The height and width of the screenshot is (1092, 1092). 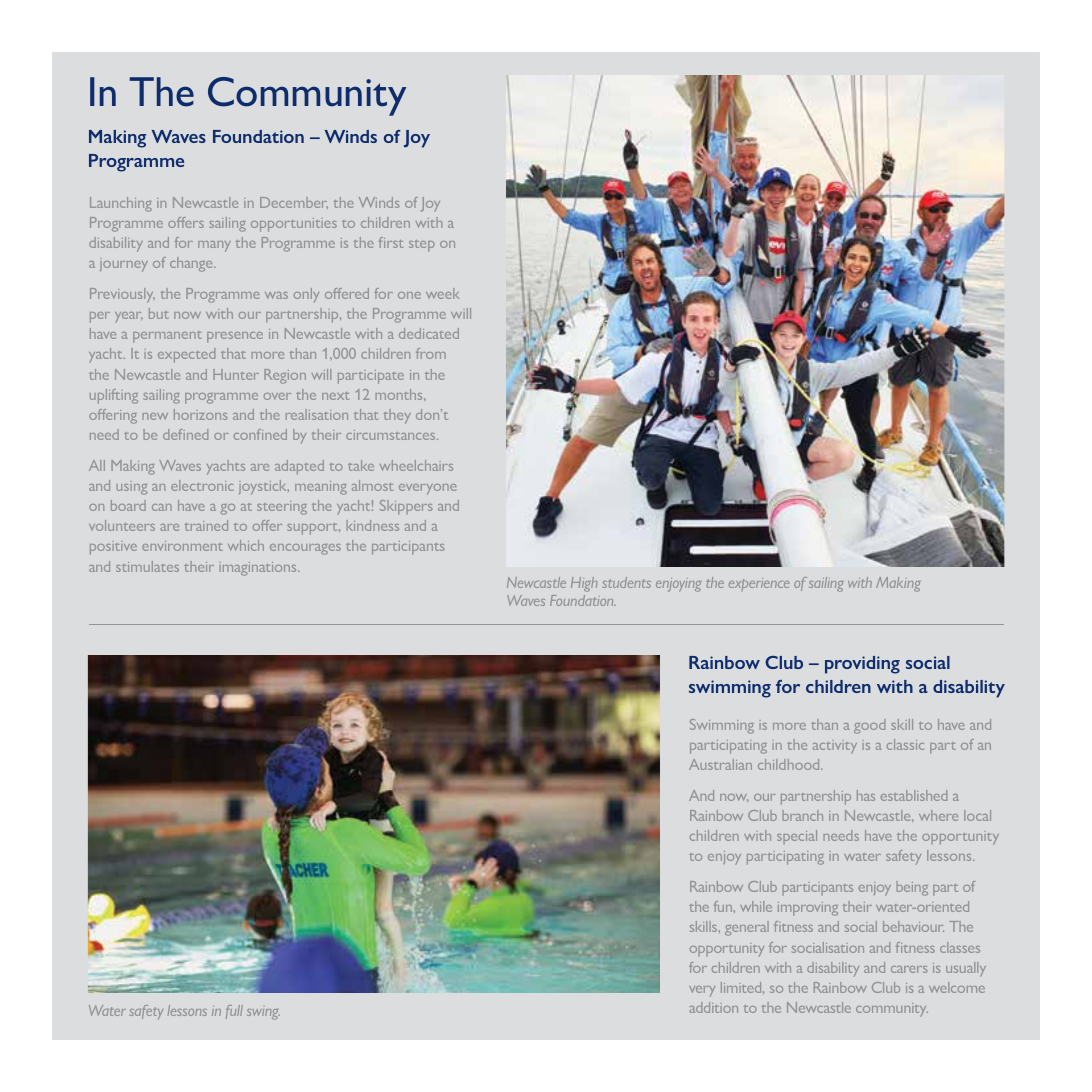 I want to click on step, so click(x=422, y=246).
